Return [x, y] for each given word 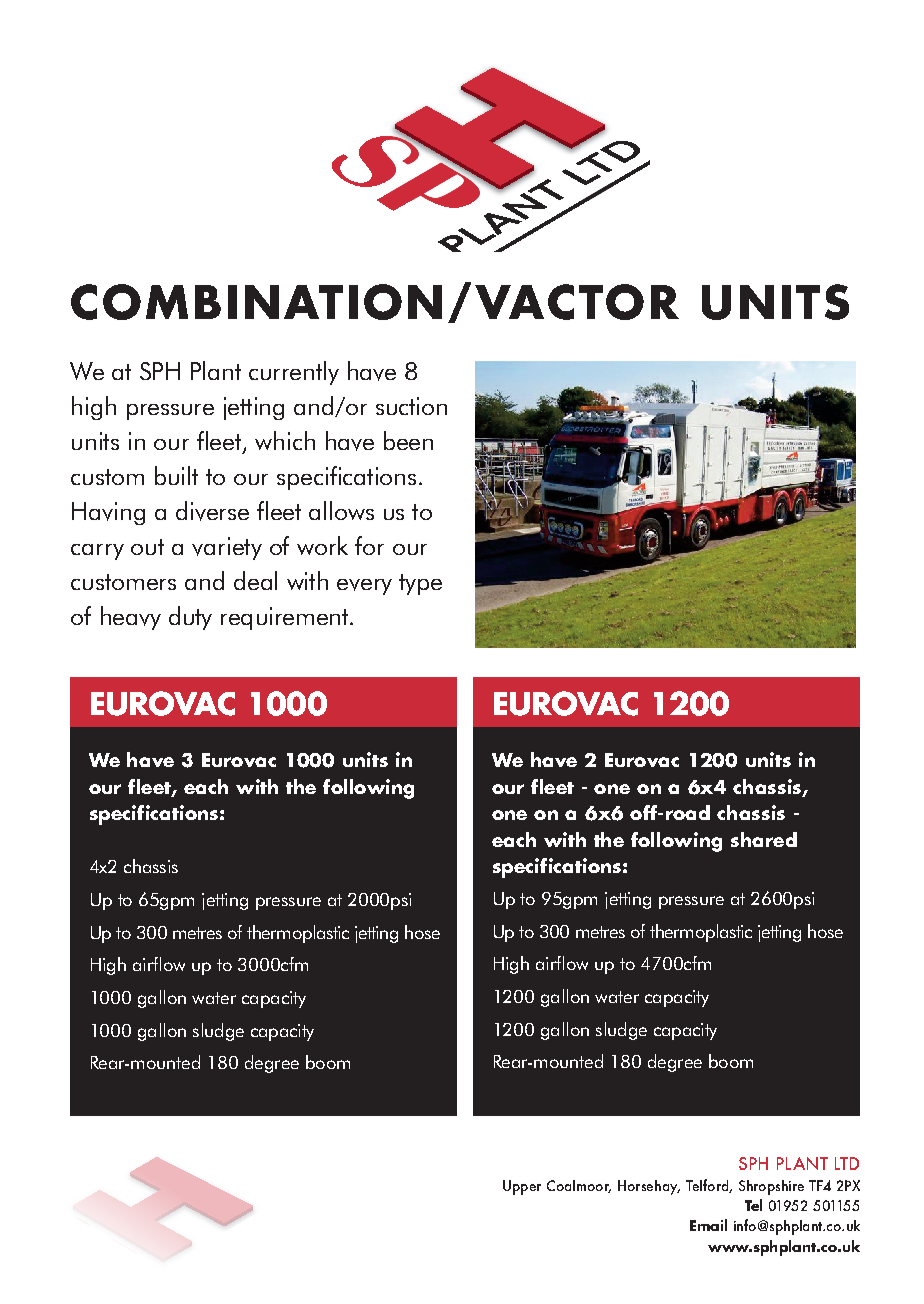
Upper [522, 1187]
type [420, 584]
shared [764, 839]
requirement [286, 618]
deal [255, 580]
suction [411, 406]
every [364, 587]
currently [294, 373]
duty [190, 618]
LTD [847, 1163]
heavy [131, 618]
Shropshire [771, 1187]
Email [708, 1225]
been [408, 440]
